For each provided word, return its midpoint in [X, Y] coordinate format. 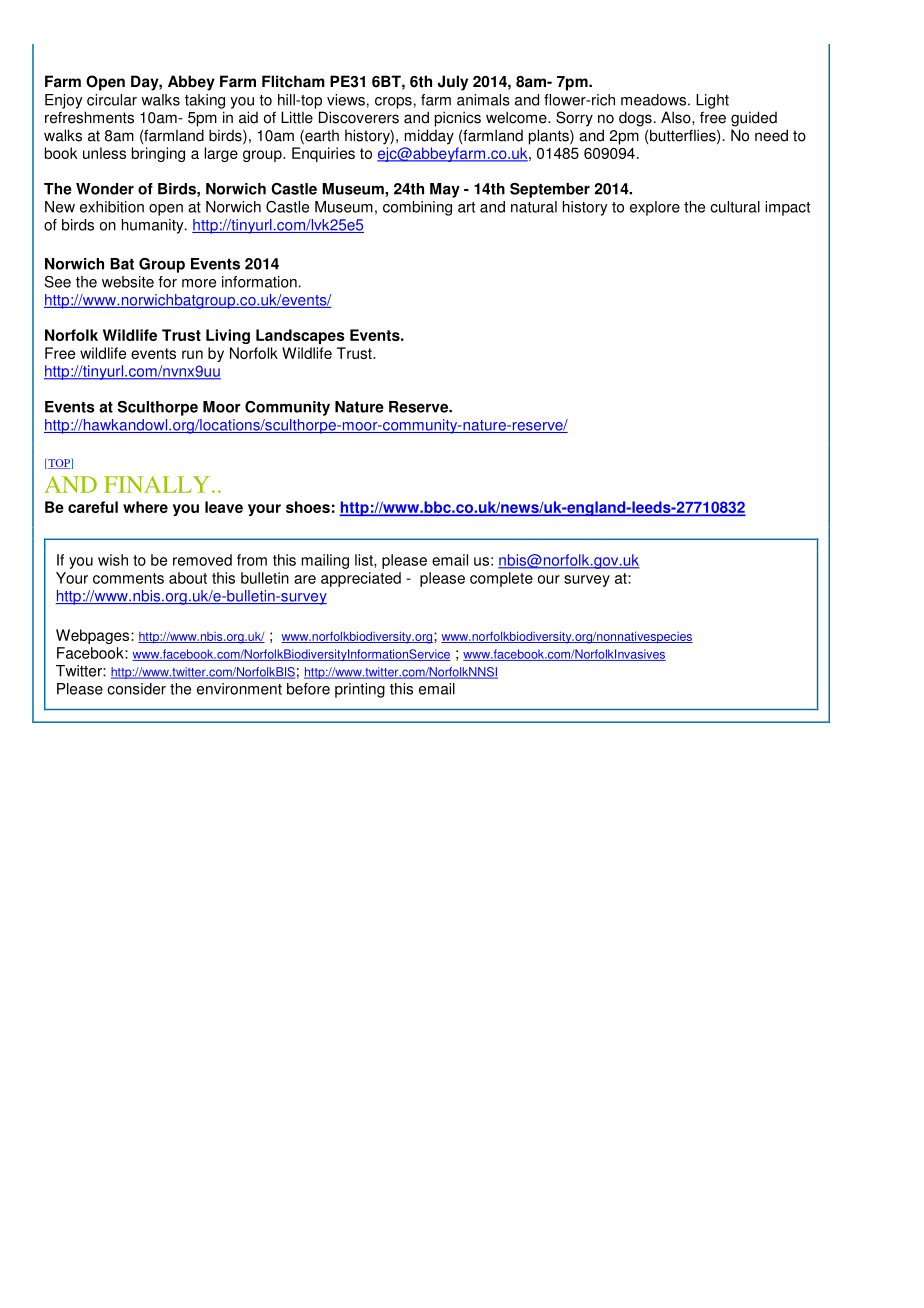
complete [501, 579]
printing [360, 690]
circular [112, 100]
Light [712, 101]
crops [393, 103]
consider [136, 689]
